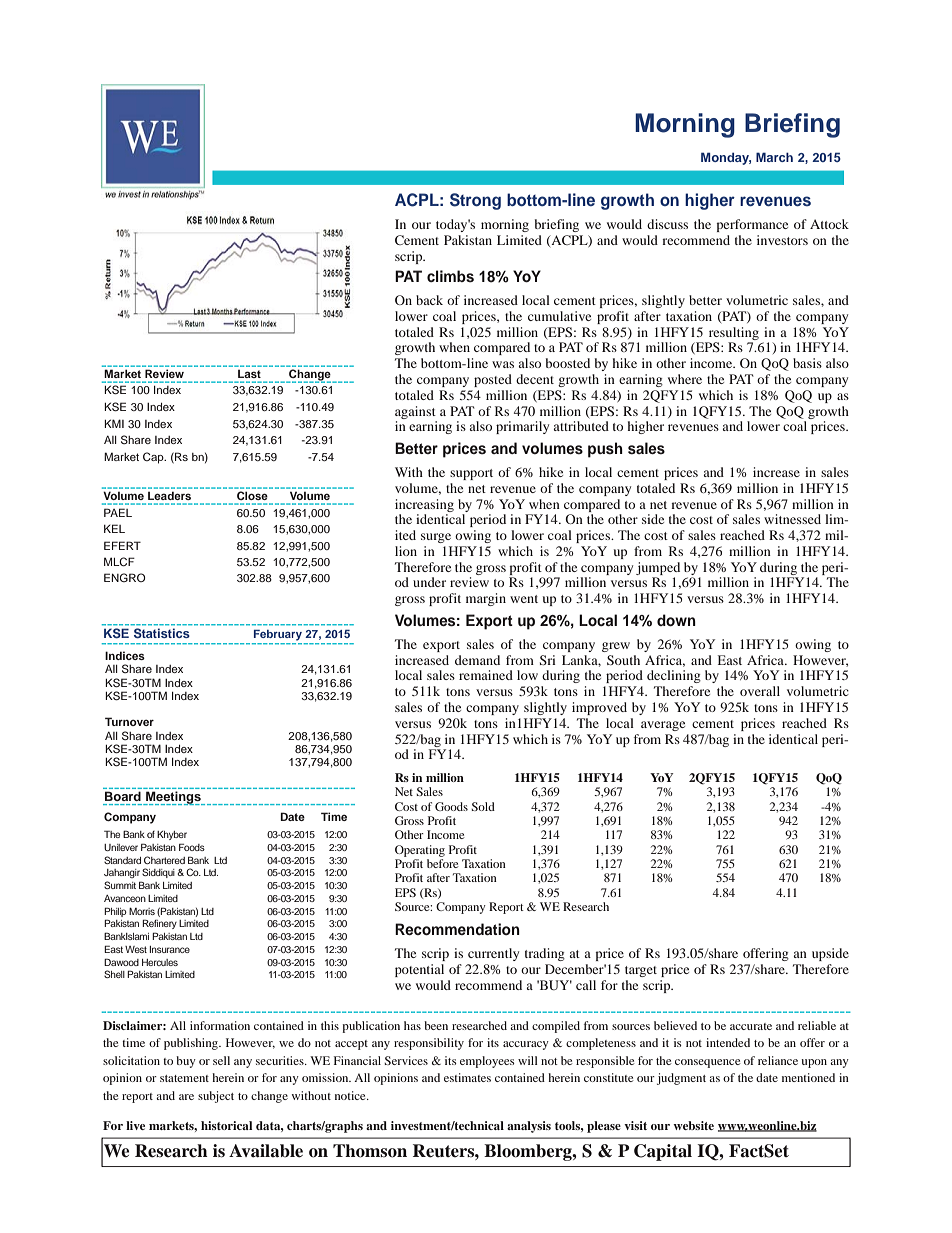 This document has height=1233, width=952. Describe the element at coordinates (226, 1125) in the document. I see `historical` at that location.
